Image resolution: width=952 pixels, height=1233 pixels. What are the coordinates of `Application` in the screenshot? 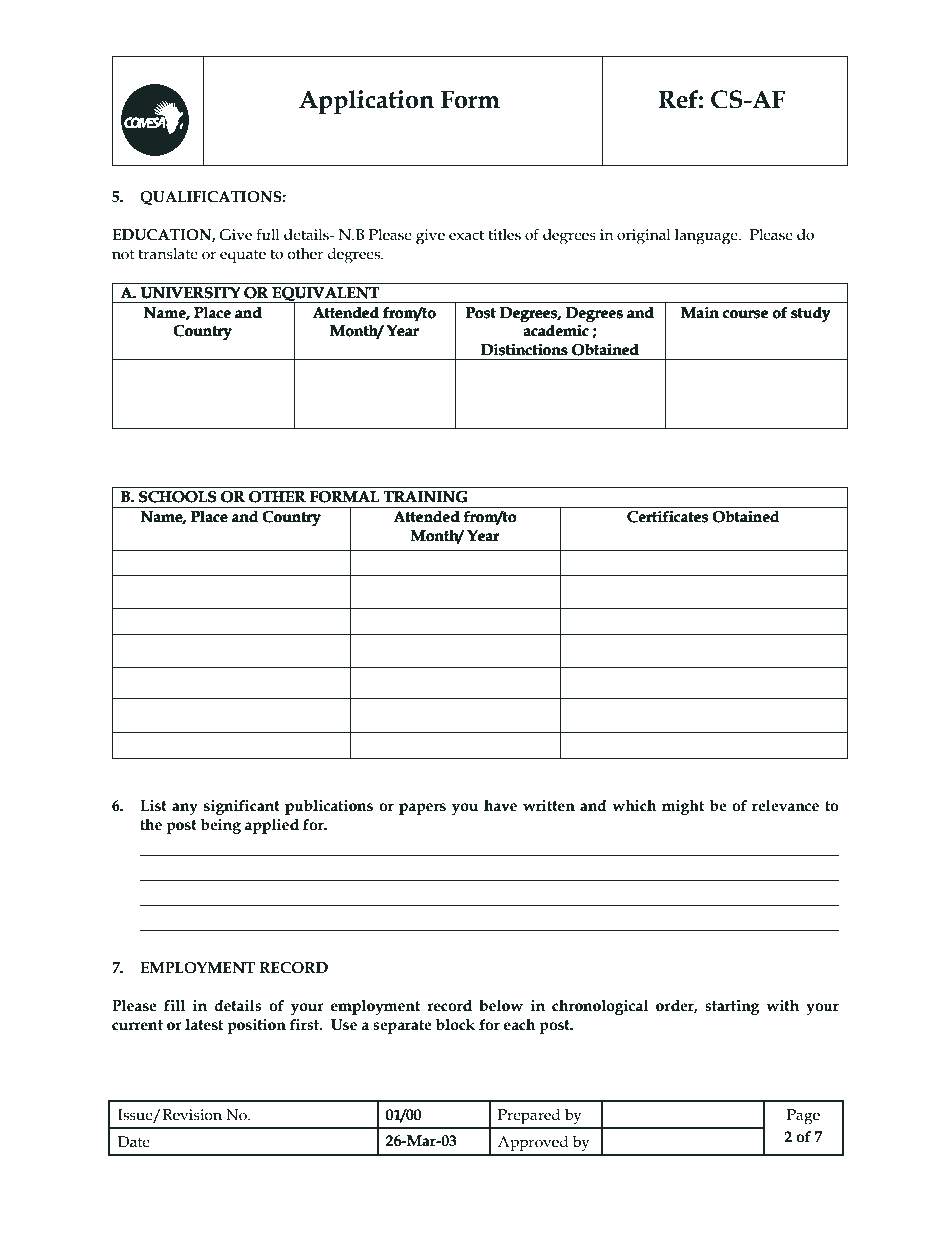 It's located at (366, 102).
